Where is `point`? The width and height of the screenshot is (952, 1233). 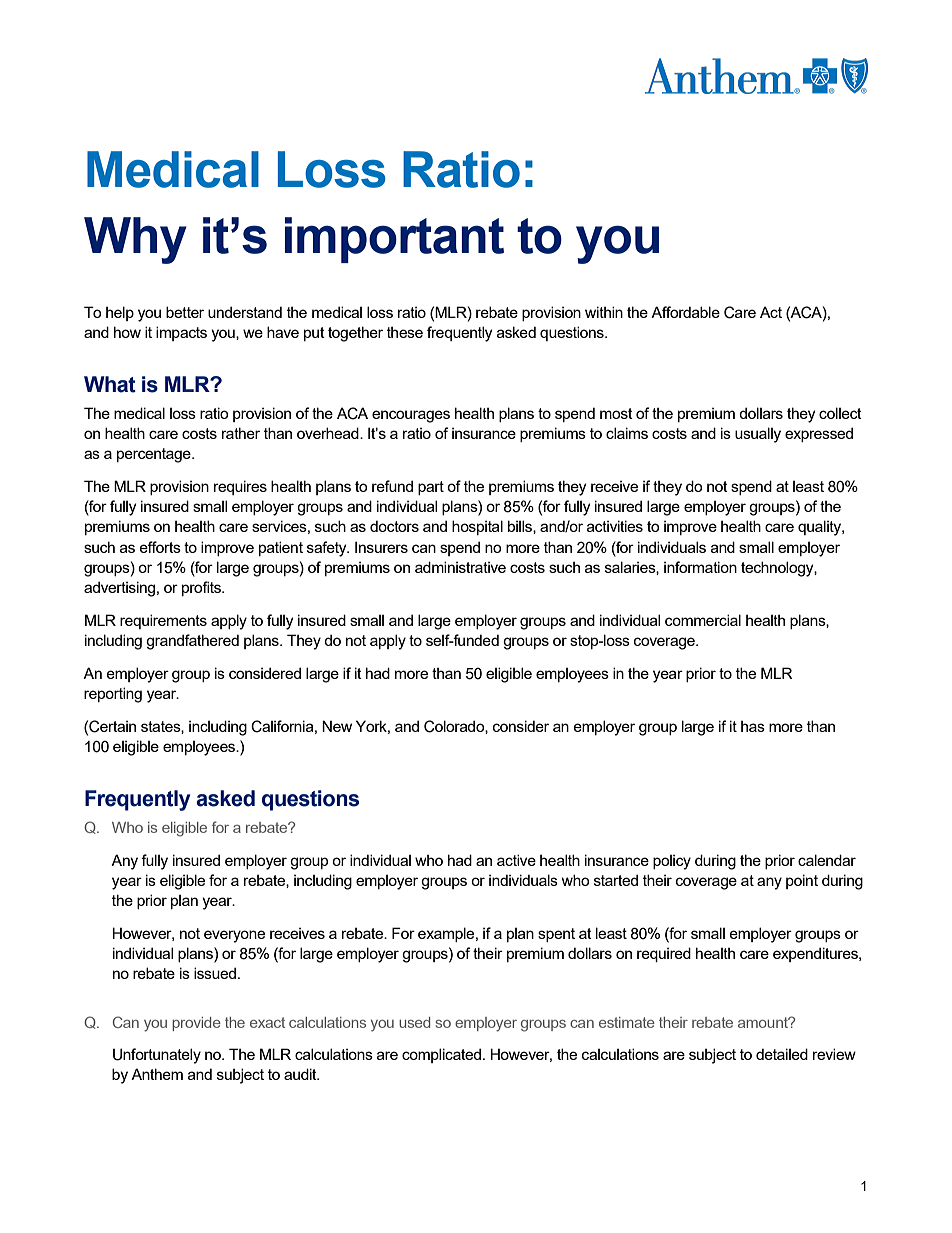 point is located at coordinates (802, 881).
